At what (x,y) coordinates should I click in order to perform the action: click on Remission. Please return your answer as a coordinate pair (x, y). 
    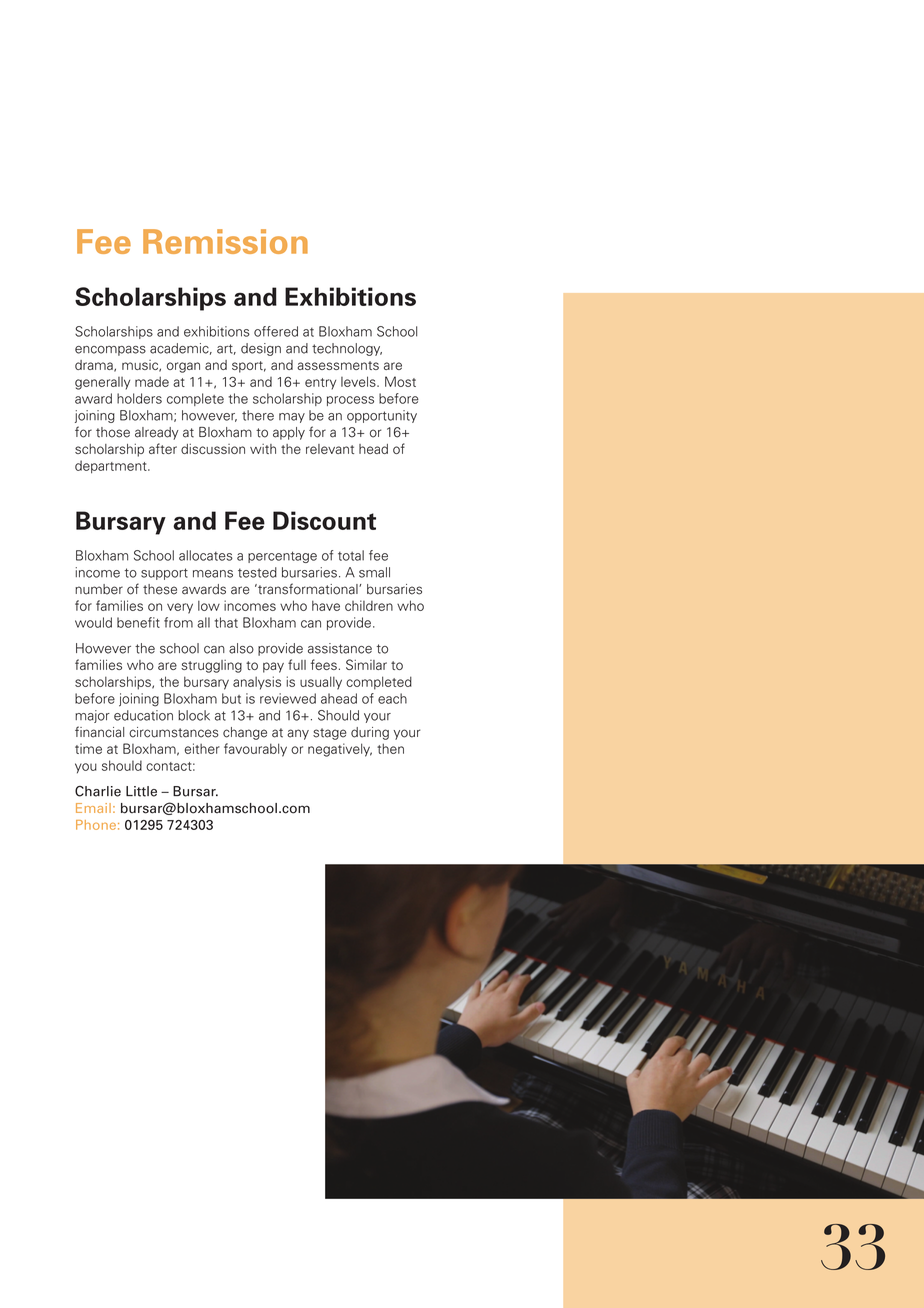
    Looking at the image, I should click on (225, 241).
